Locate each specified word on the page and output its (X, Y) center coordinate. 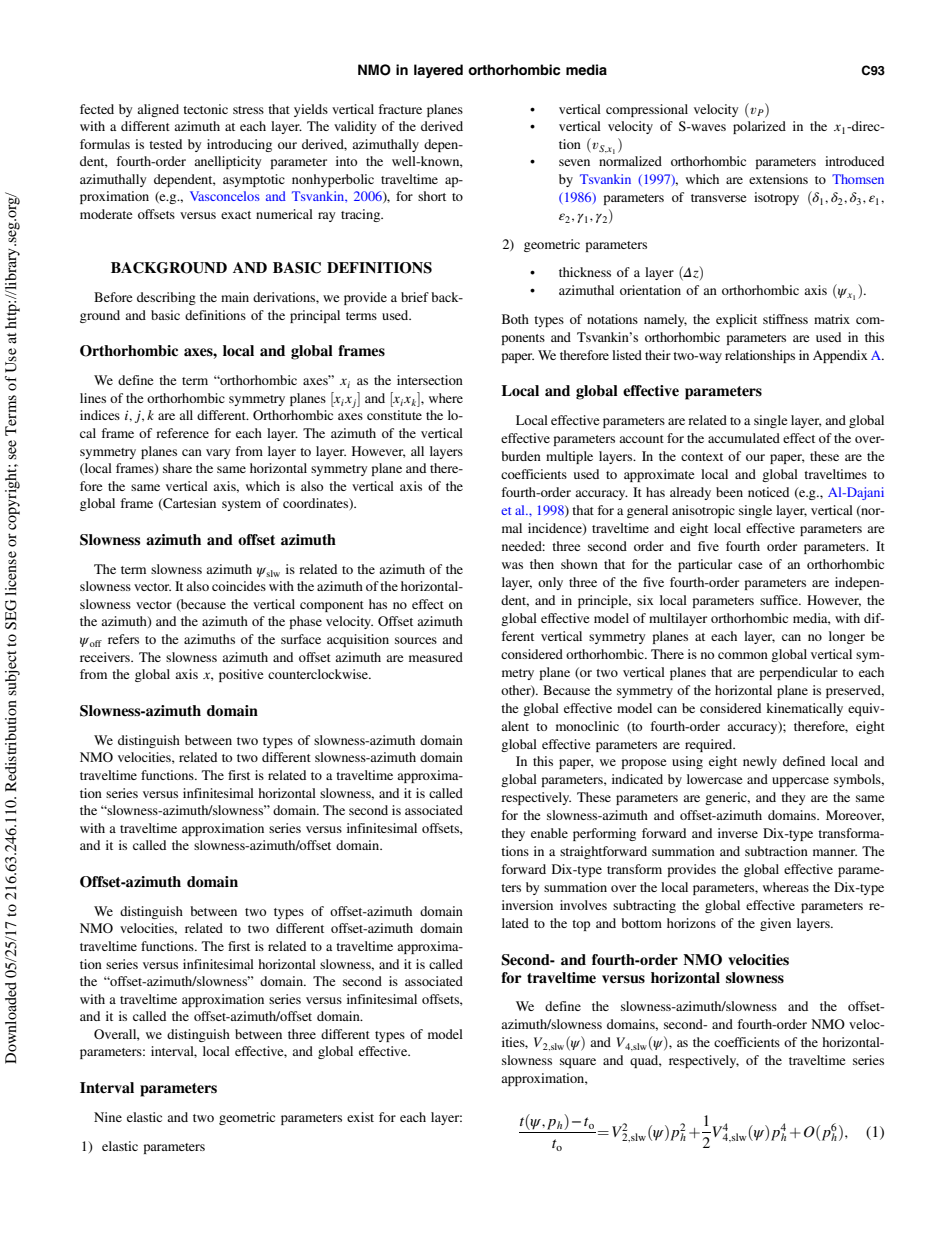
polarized (759, 127)
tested (165, 144)
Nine (108, 1117)
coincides (239, 586)
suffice (780, 600)
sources (416, 640)
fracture (400, 109)
